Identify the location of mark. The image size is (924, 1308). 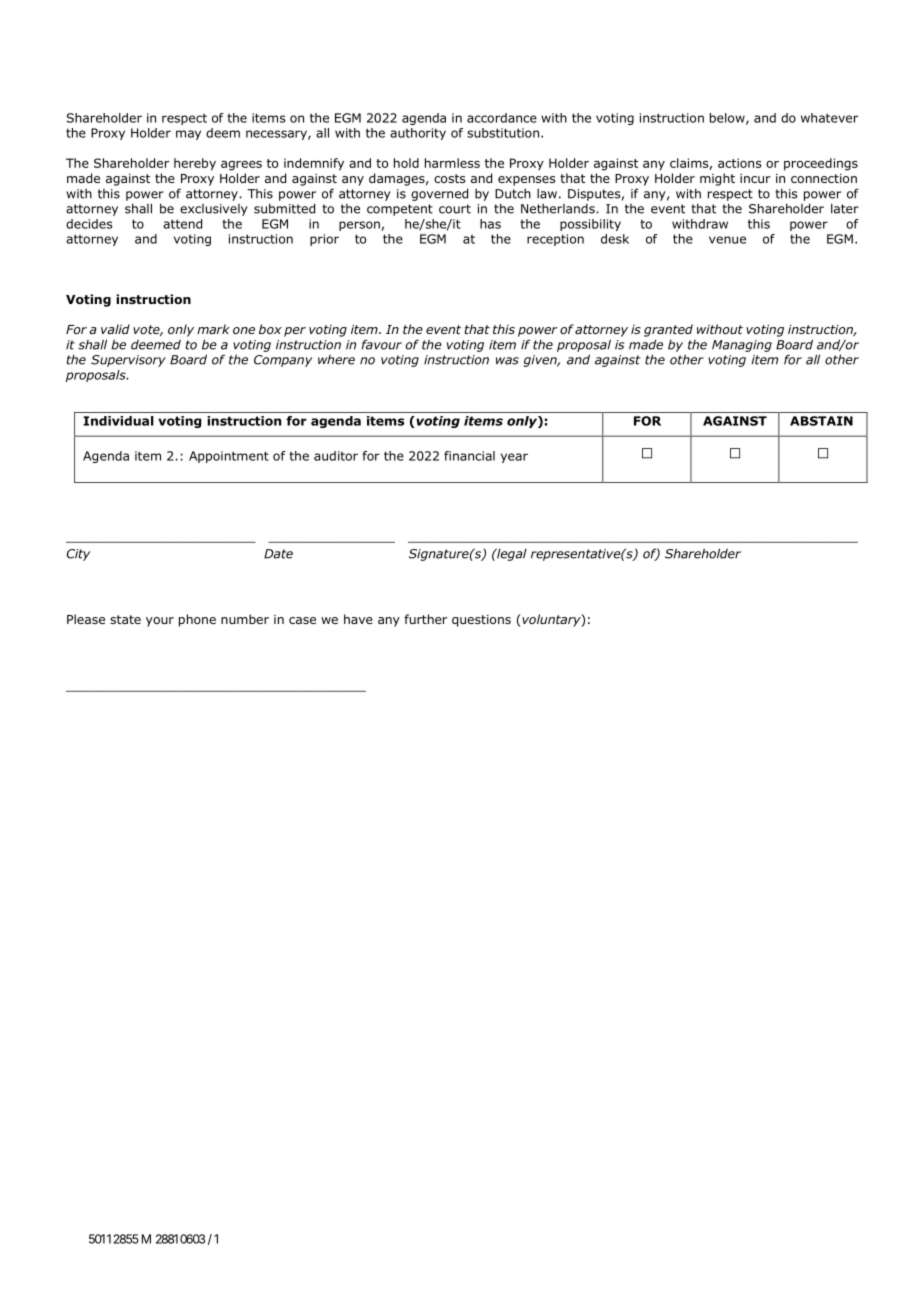
(213, 329).
